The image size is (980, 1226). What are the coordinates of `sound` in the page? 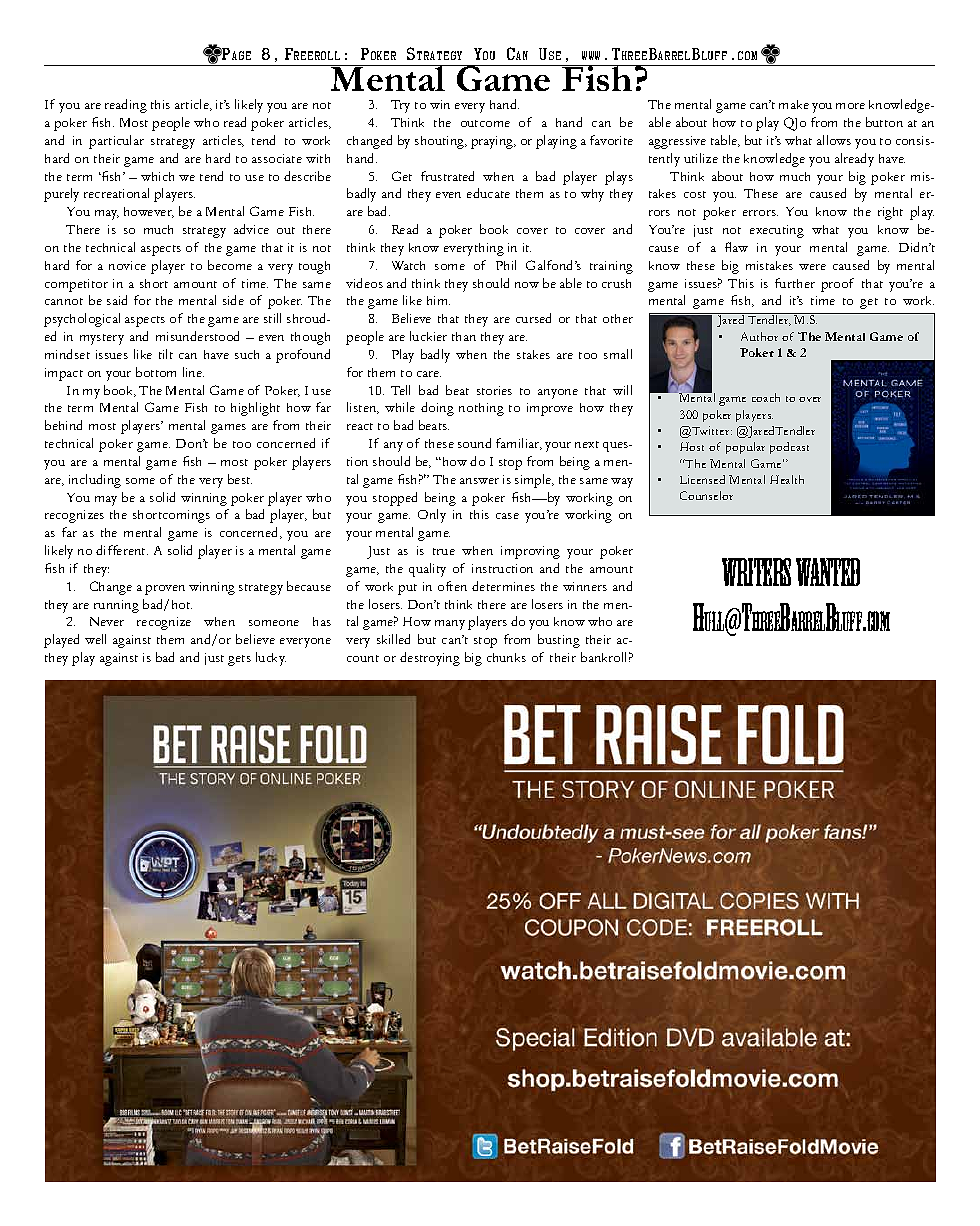 It's located at (474, 443).
